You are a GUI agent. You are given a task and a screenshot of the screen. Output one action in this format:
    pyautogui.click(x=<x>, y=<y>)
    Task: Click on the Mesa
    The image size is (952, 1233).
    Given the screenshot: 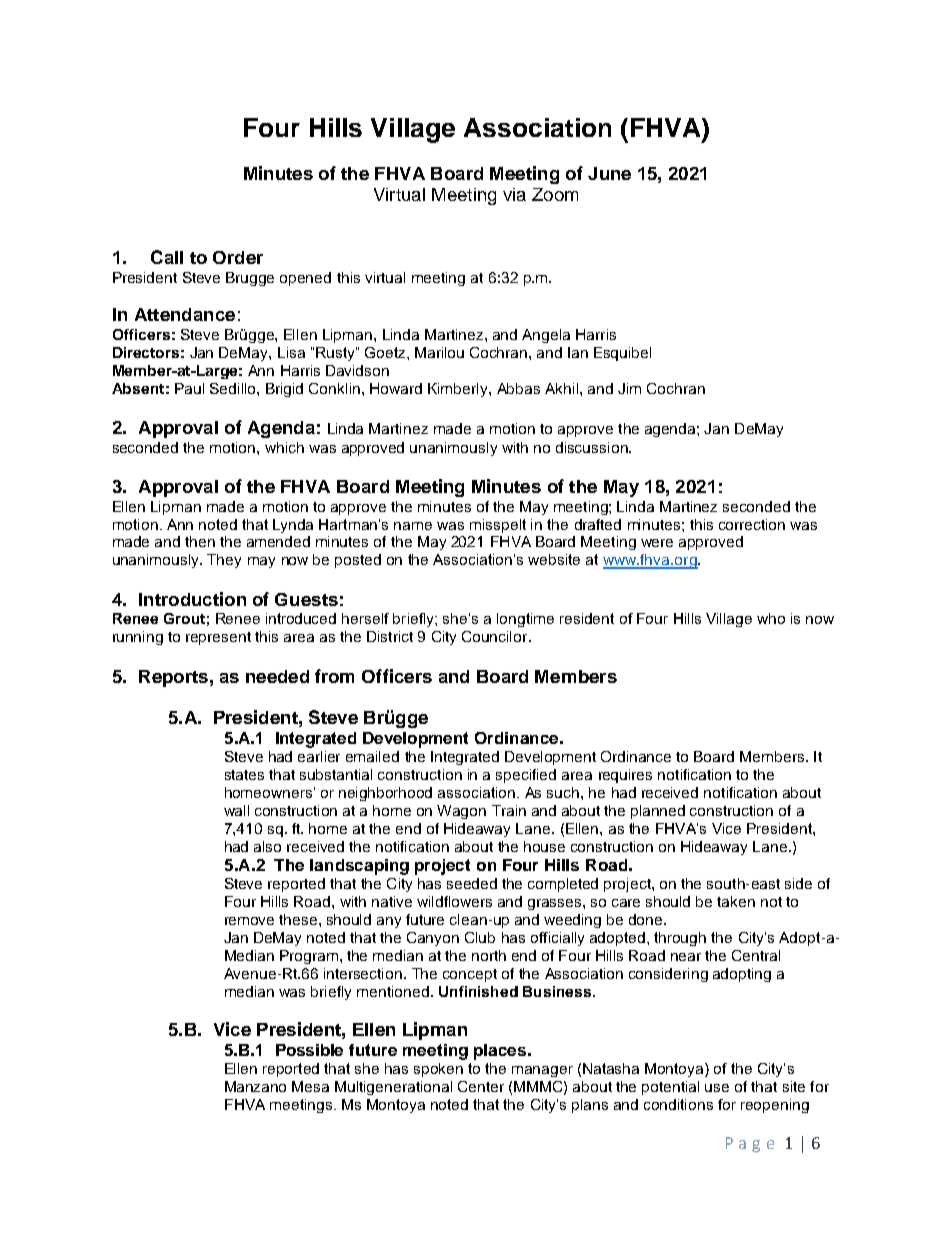 What is the action you would take?
    pyautogui.click(x=310, y=1086)
